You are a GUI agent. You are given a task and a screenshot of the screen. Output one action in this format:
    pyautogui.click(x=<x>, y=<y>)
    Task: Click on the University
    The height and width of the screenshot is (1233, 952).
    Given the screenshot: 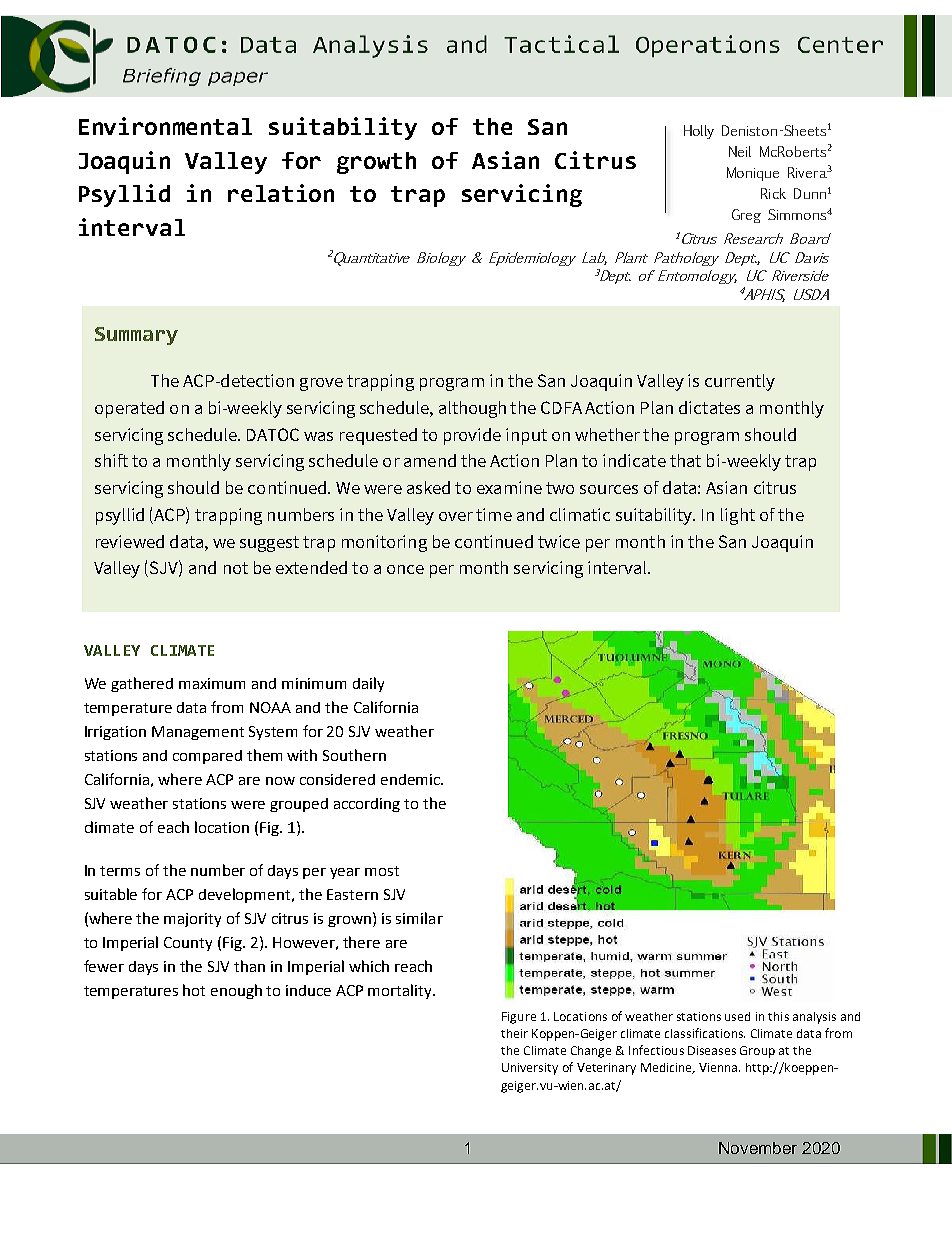 What is the action you would take?
    pyautogui.click(x=530, y=1069)
